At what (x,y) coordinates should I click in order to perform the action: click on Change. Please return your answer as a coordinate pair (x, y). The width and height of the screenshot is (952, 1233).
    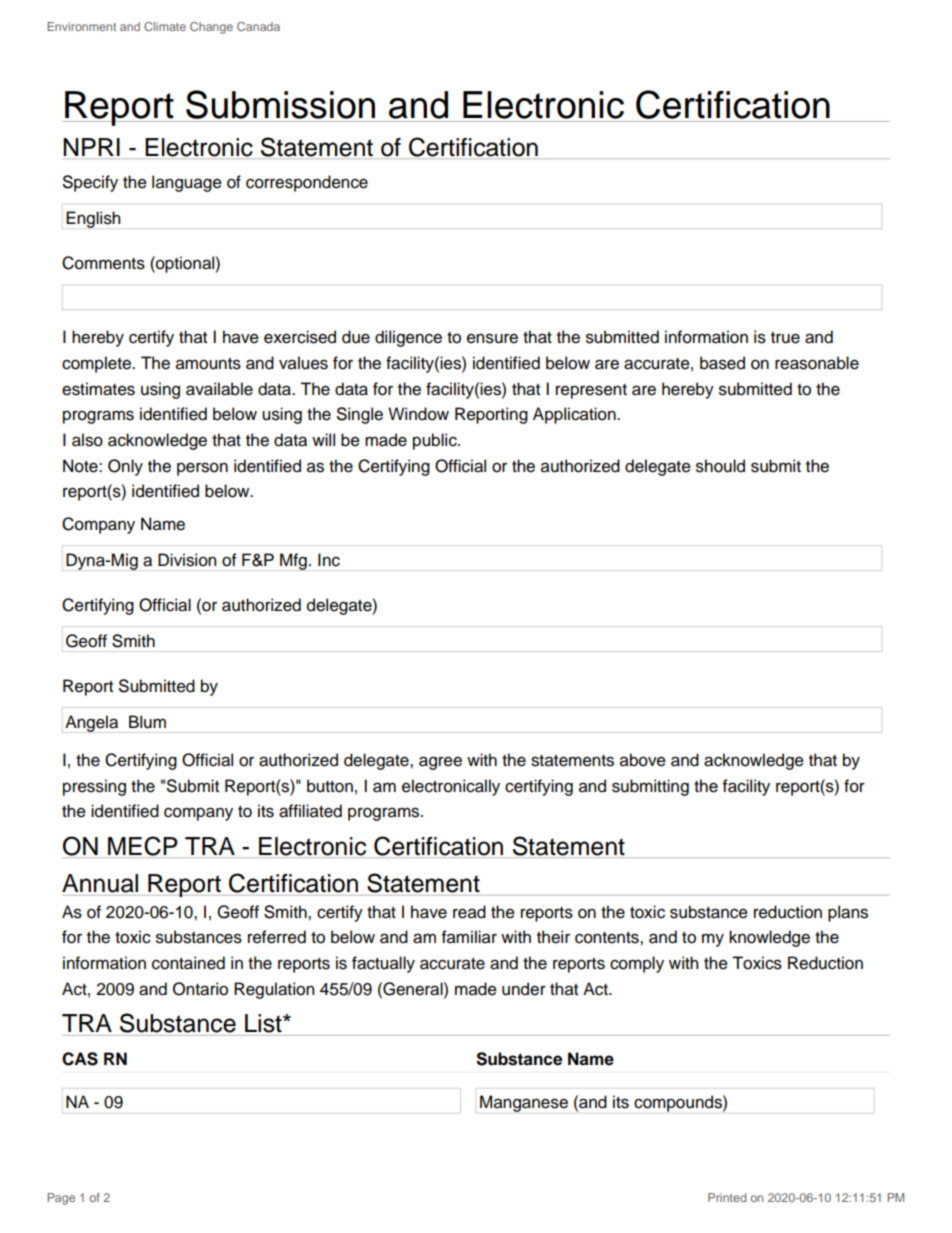
    Looking at the image, I should click on (211, 28).
